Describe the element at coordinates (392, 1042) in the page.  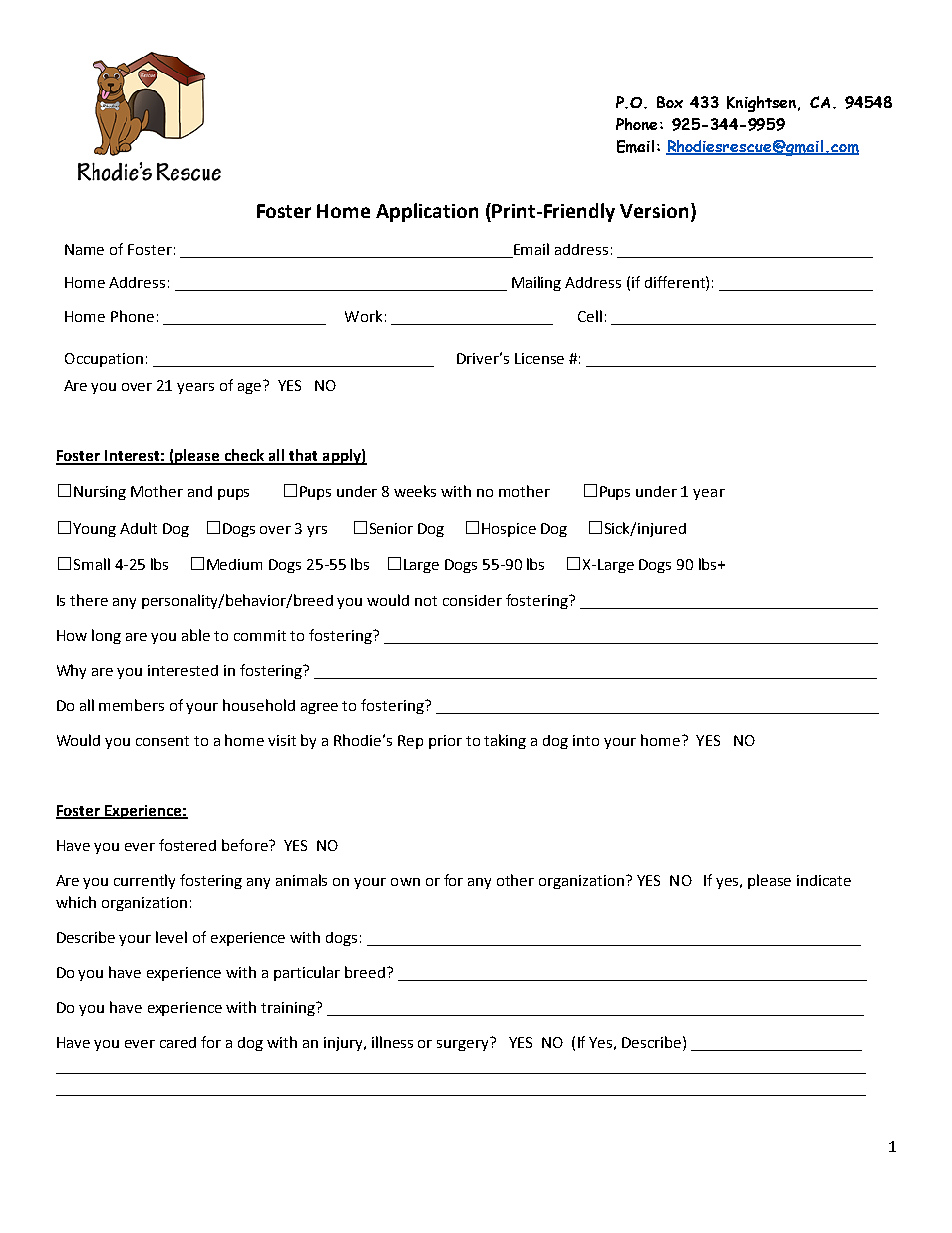
I see `illness` at that location.
